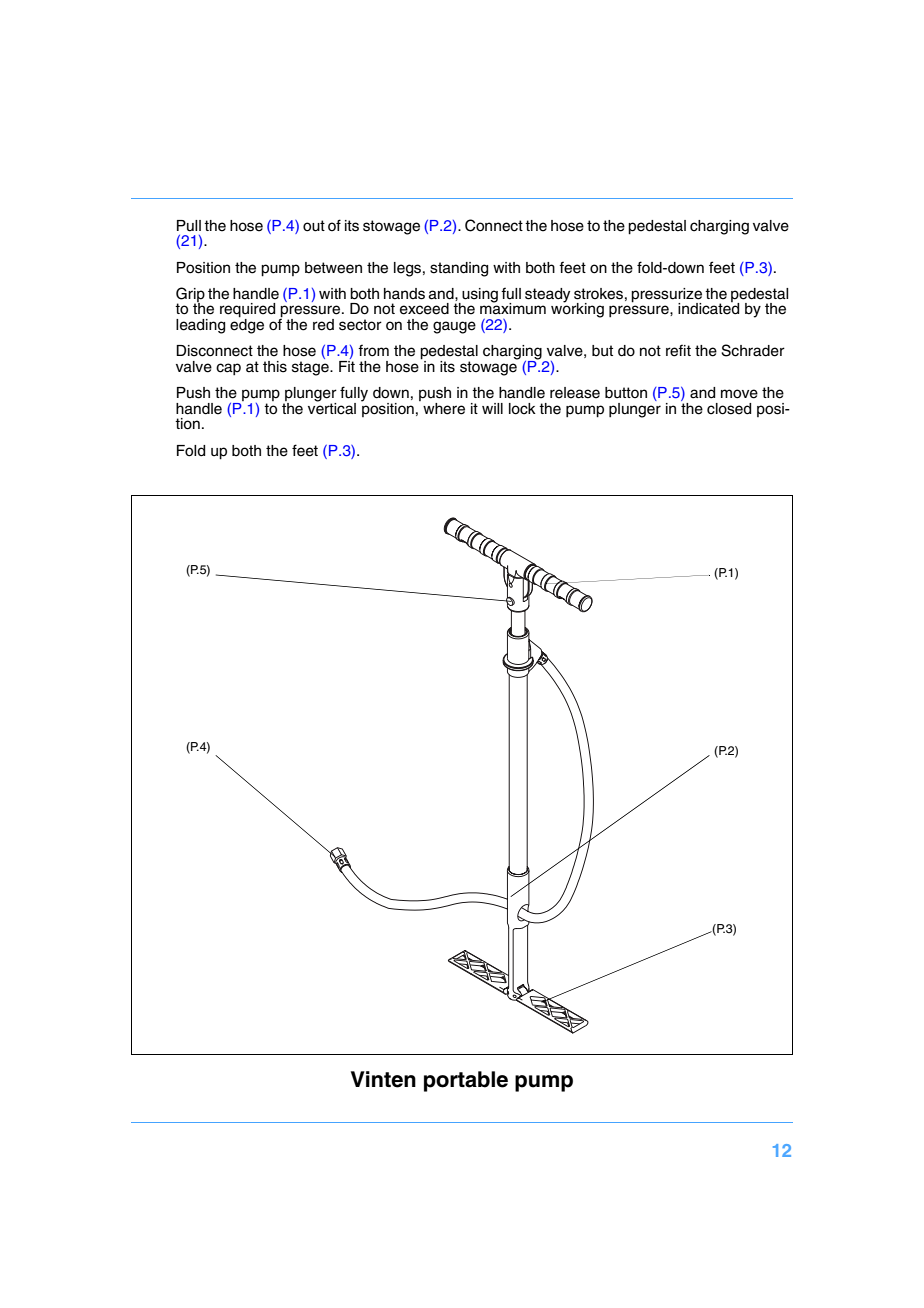 The height and width of the screenshot is (1308, 924). I want to click on pressurize, so click(666, 296).
